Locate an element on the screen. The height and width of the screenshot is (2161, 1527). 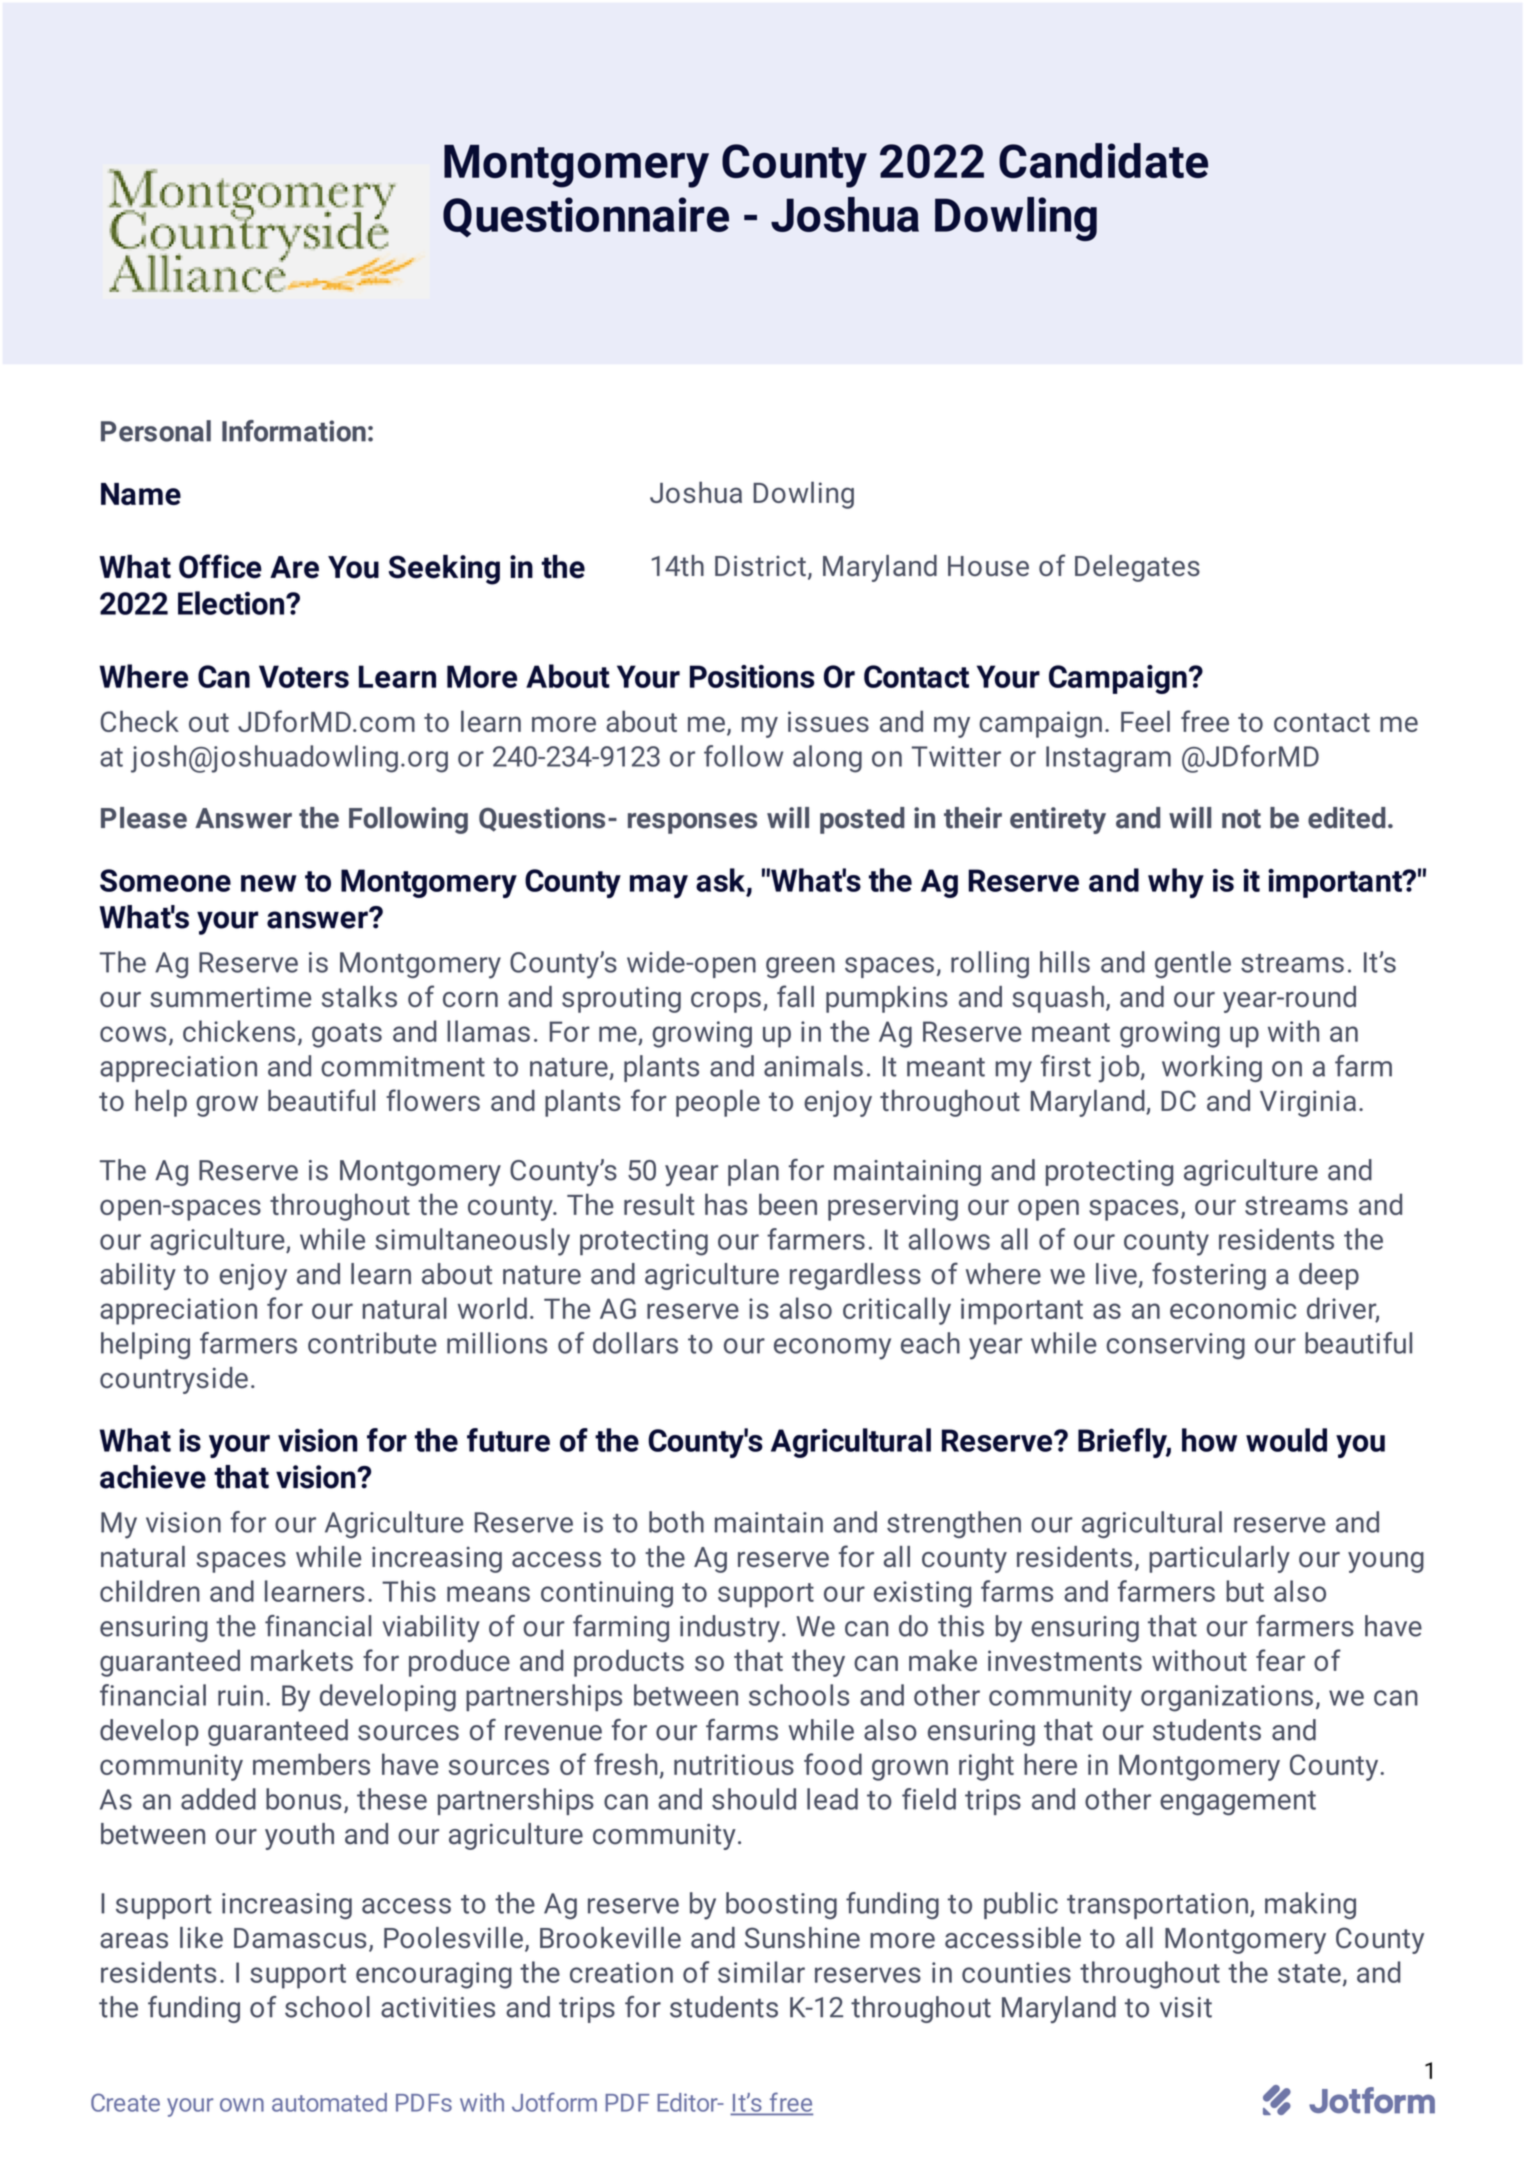
economy is located at coordinates (832, 1349).
